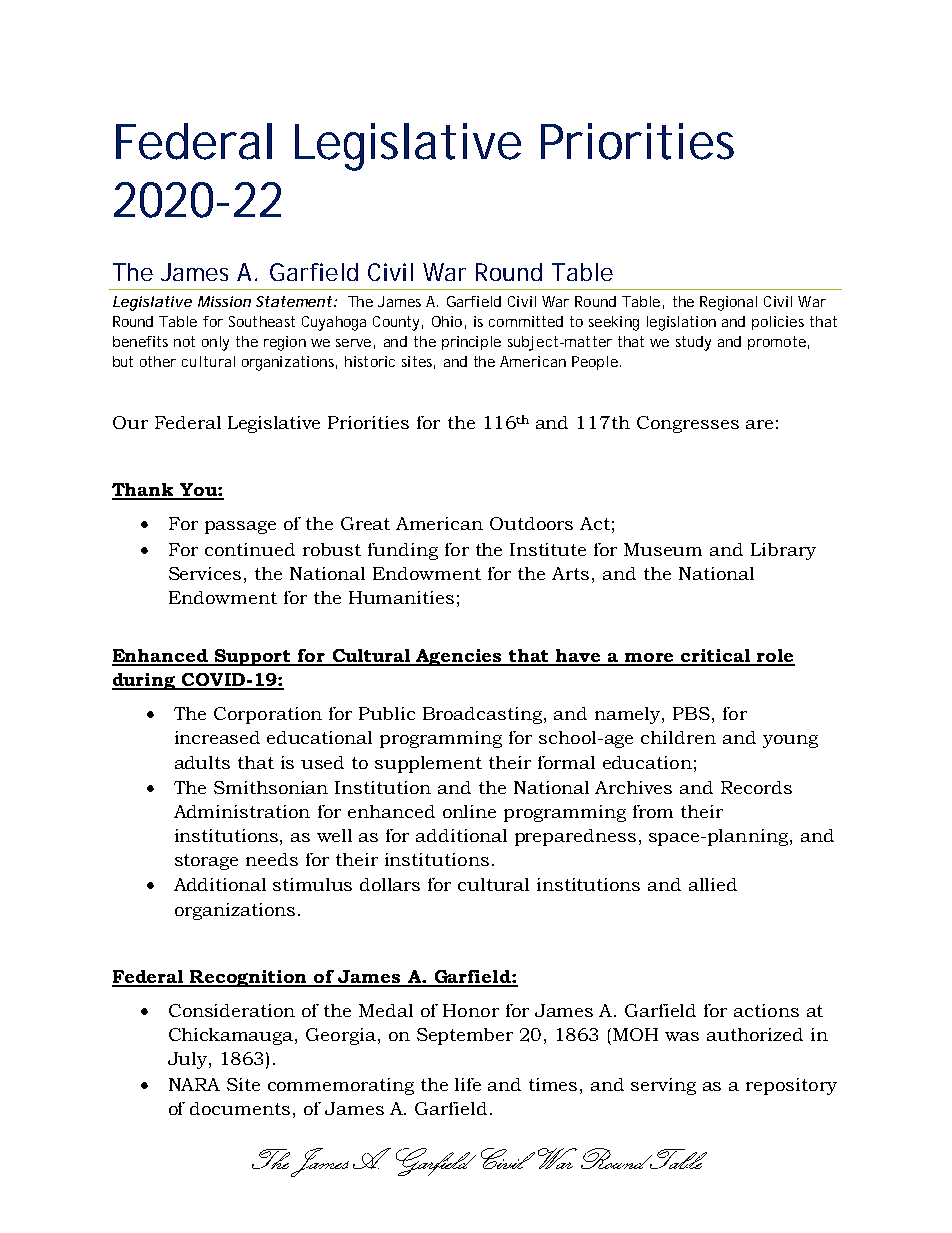 The width and height of the image is (952, 1233). Describe the element at coordinates (663, 1086) in the image. I see `serving` at that location.
